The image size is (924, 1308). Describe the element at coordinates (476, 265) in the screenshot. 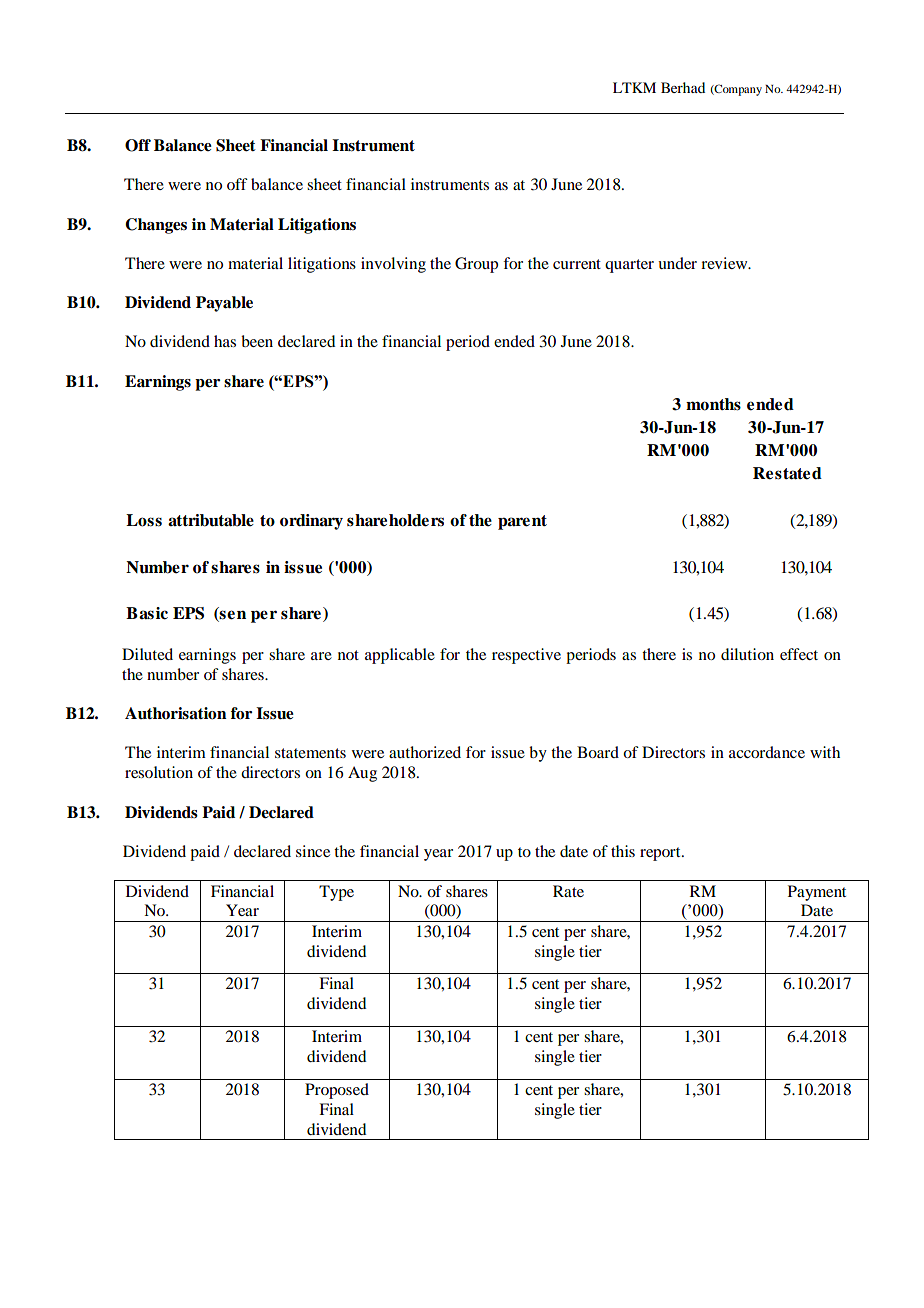

I see `Group` at that location.
